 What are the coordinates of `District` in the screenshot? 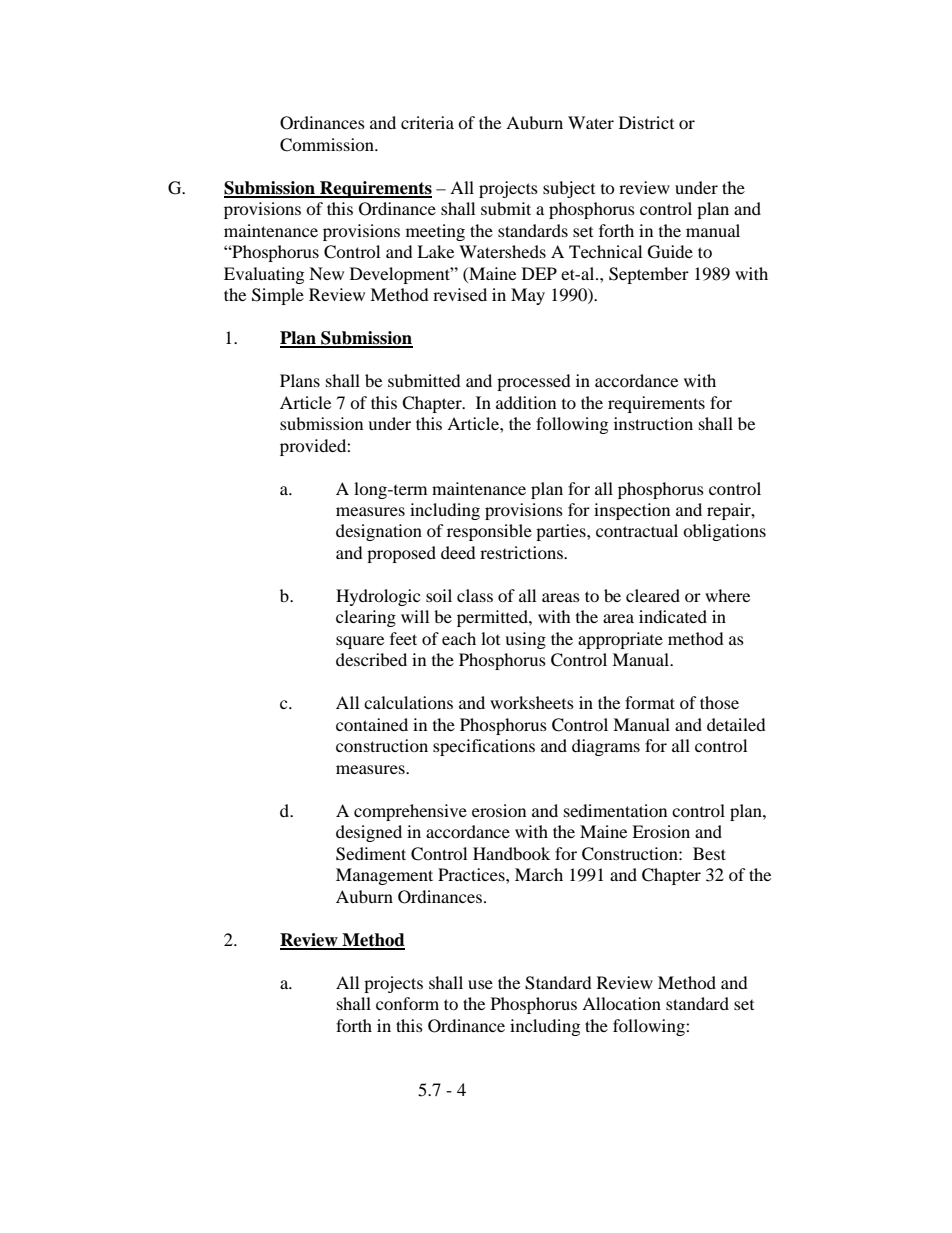 It's located at (646, 122).
